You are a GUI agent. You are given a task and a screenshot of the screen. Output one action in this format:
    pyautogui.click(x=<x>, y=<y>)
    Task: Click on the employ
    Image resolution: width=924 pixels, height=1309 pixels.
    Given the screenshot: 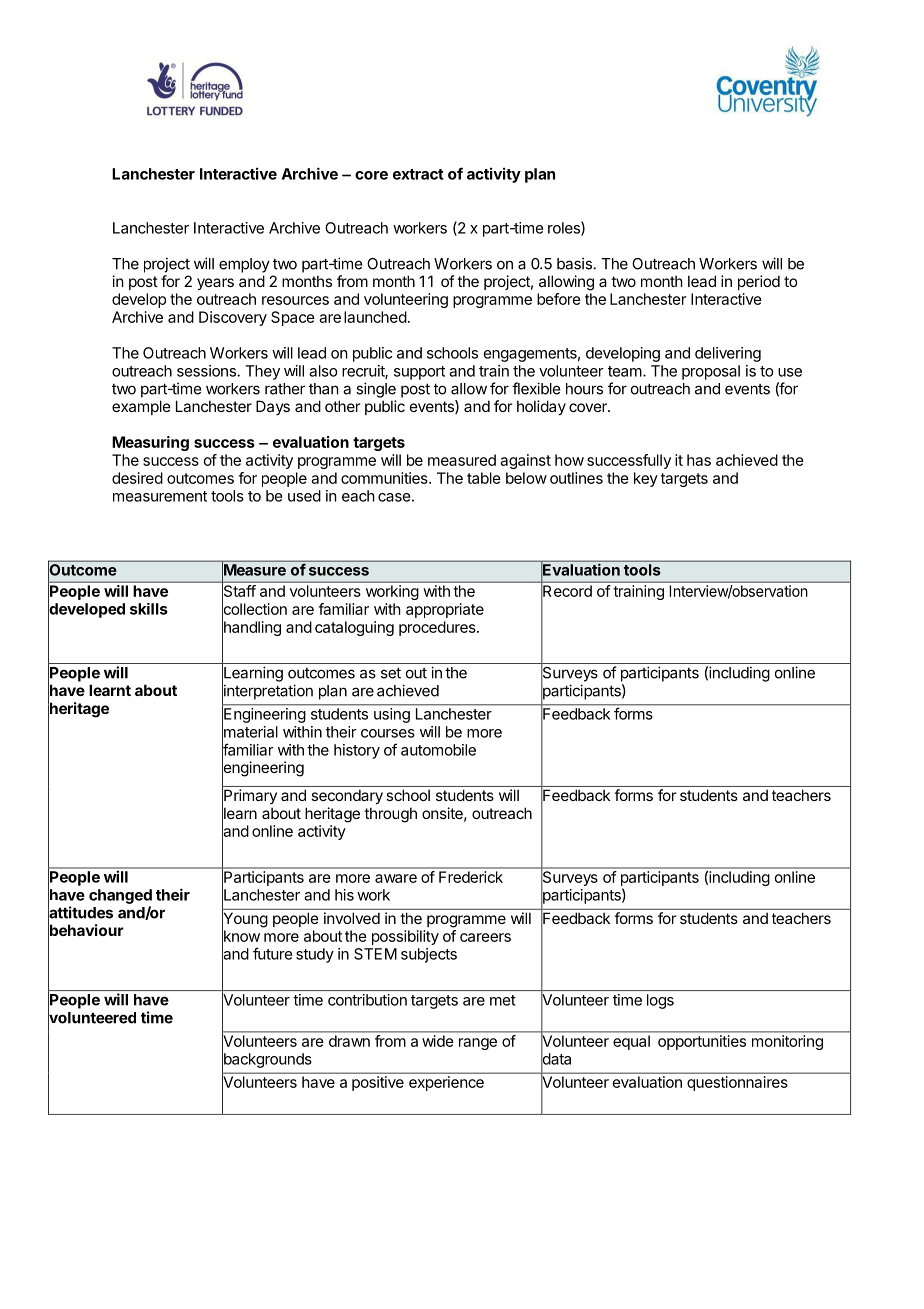 What is the action you would take?
    pyautogui.click(x=244, y=265)
